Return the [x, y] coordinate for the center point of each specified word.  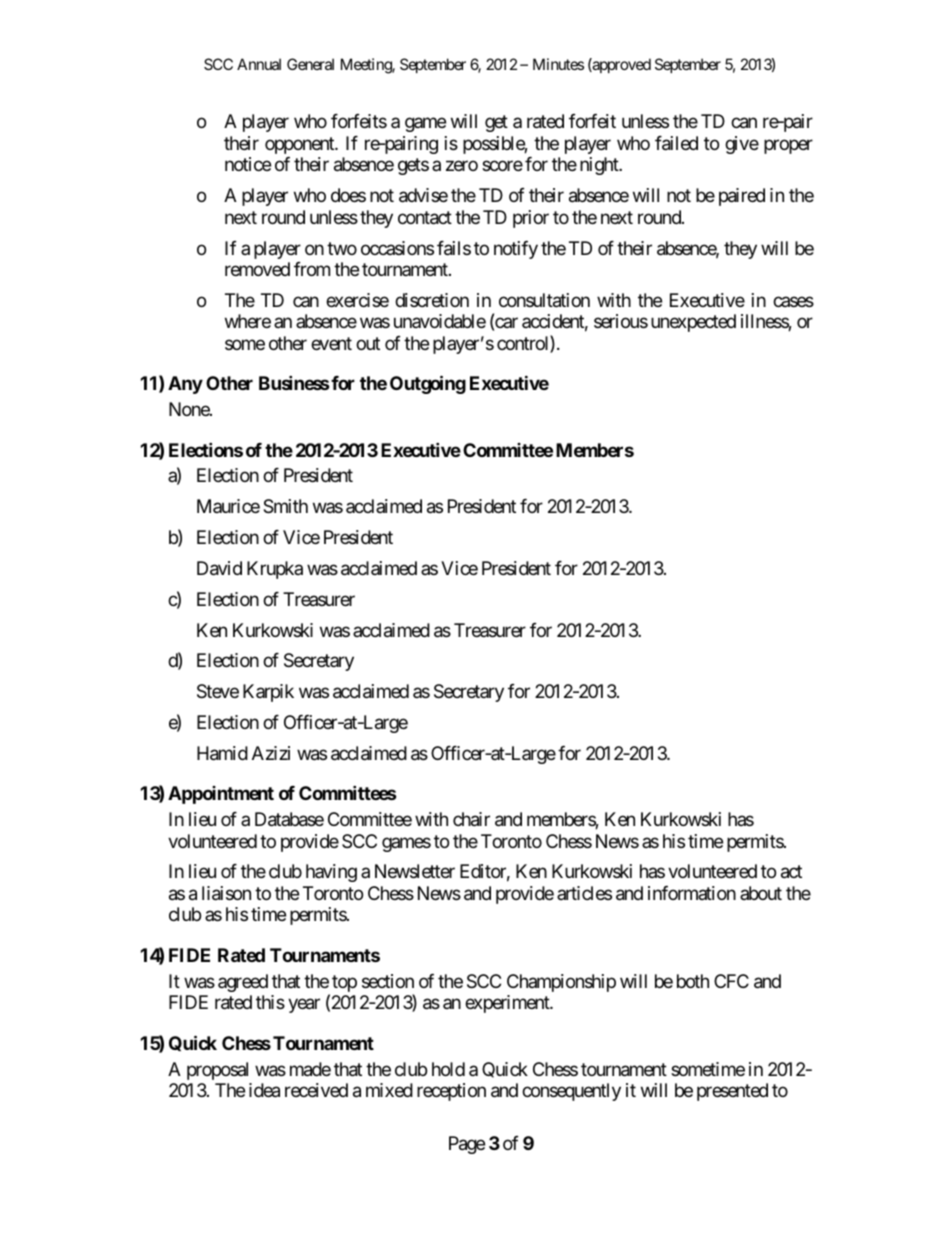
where [248, 321]
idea [264, 1090]
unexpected [693, 323]
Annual [259, 64]
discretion [432, 300]
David [219, 568]
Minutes [558, 64]
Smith [285, 506]
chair [471, 819]
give [742, 145]
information [692, 893]
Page [467, 1145]
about [761, 893]
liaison [226, 893]
